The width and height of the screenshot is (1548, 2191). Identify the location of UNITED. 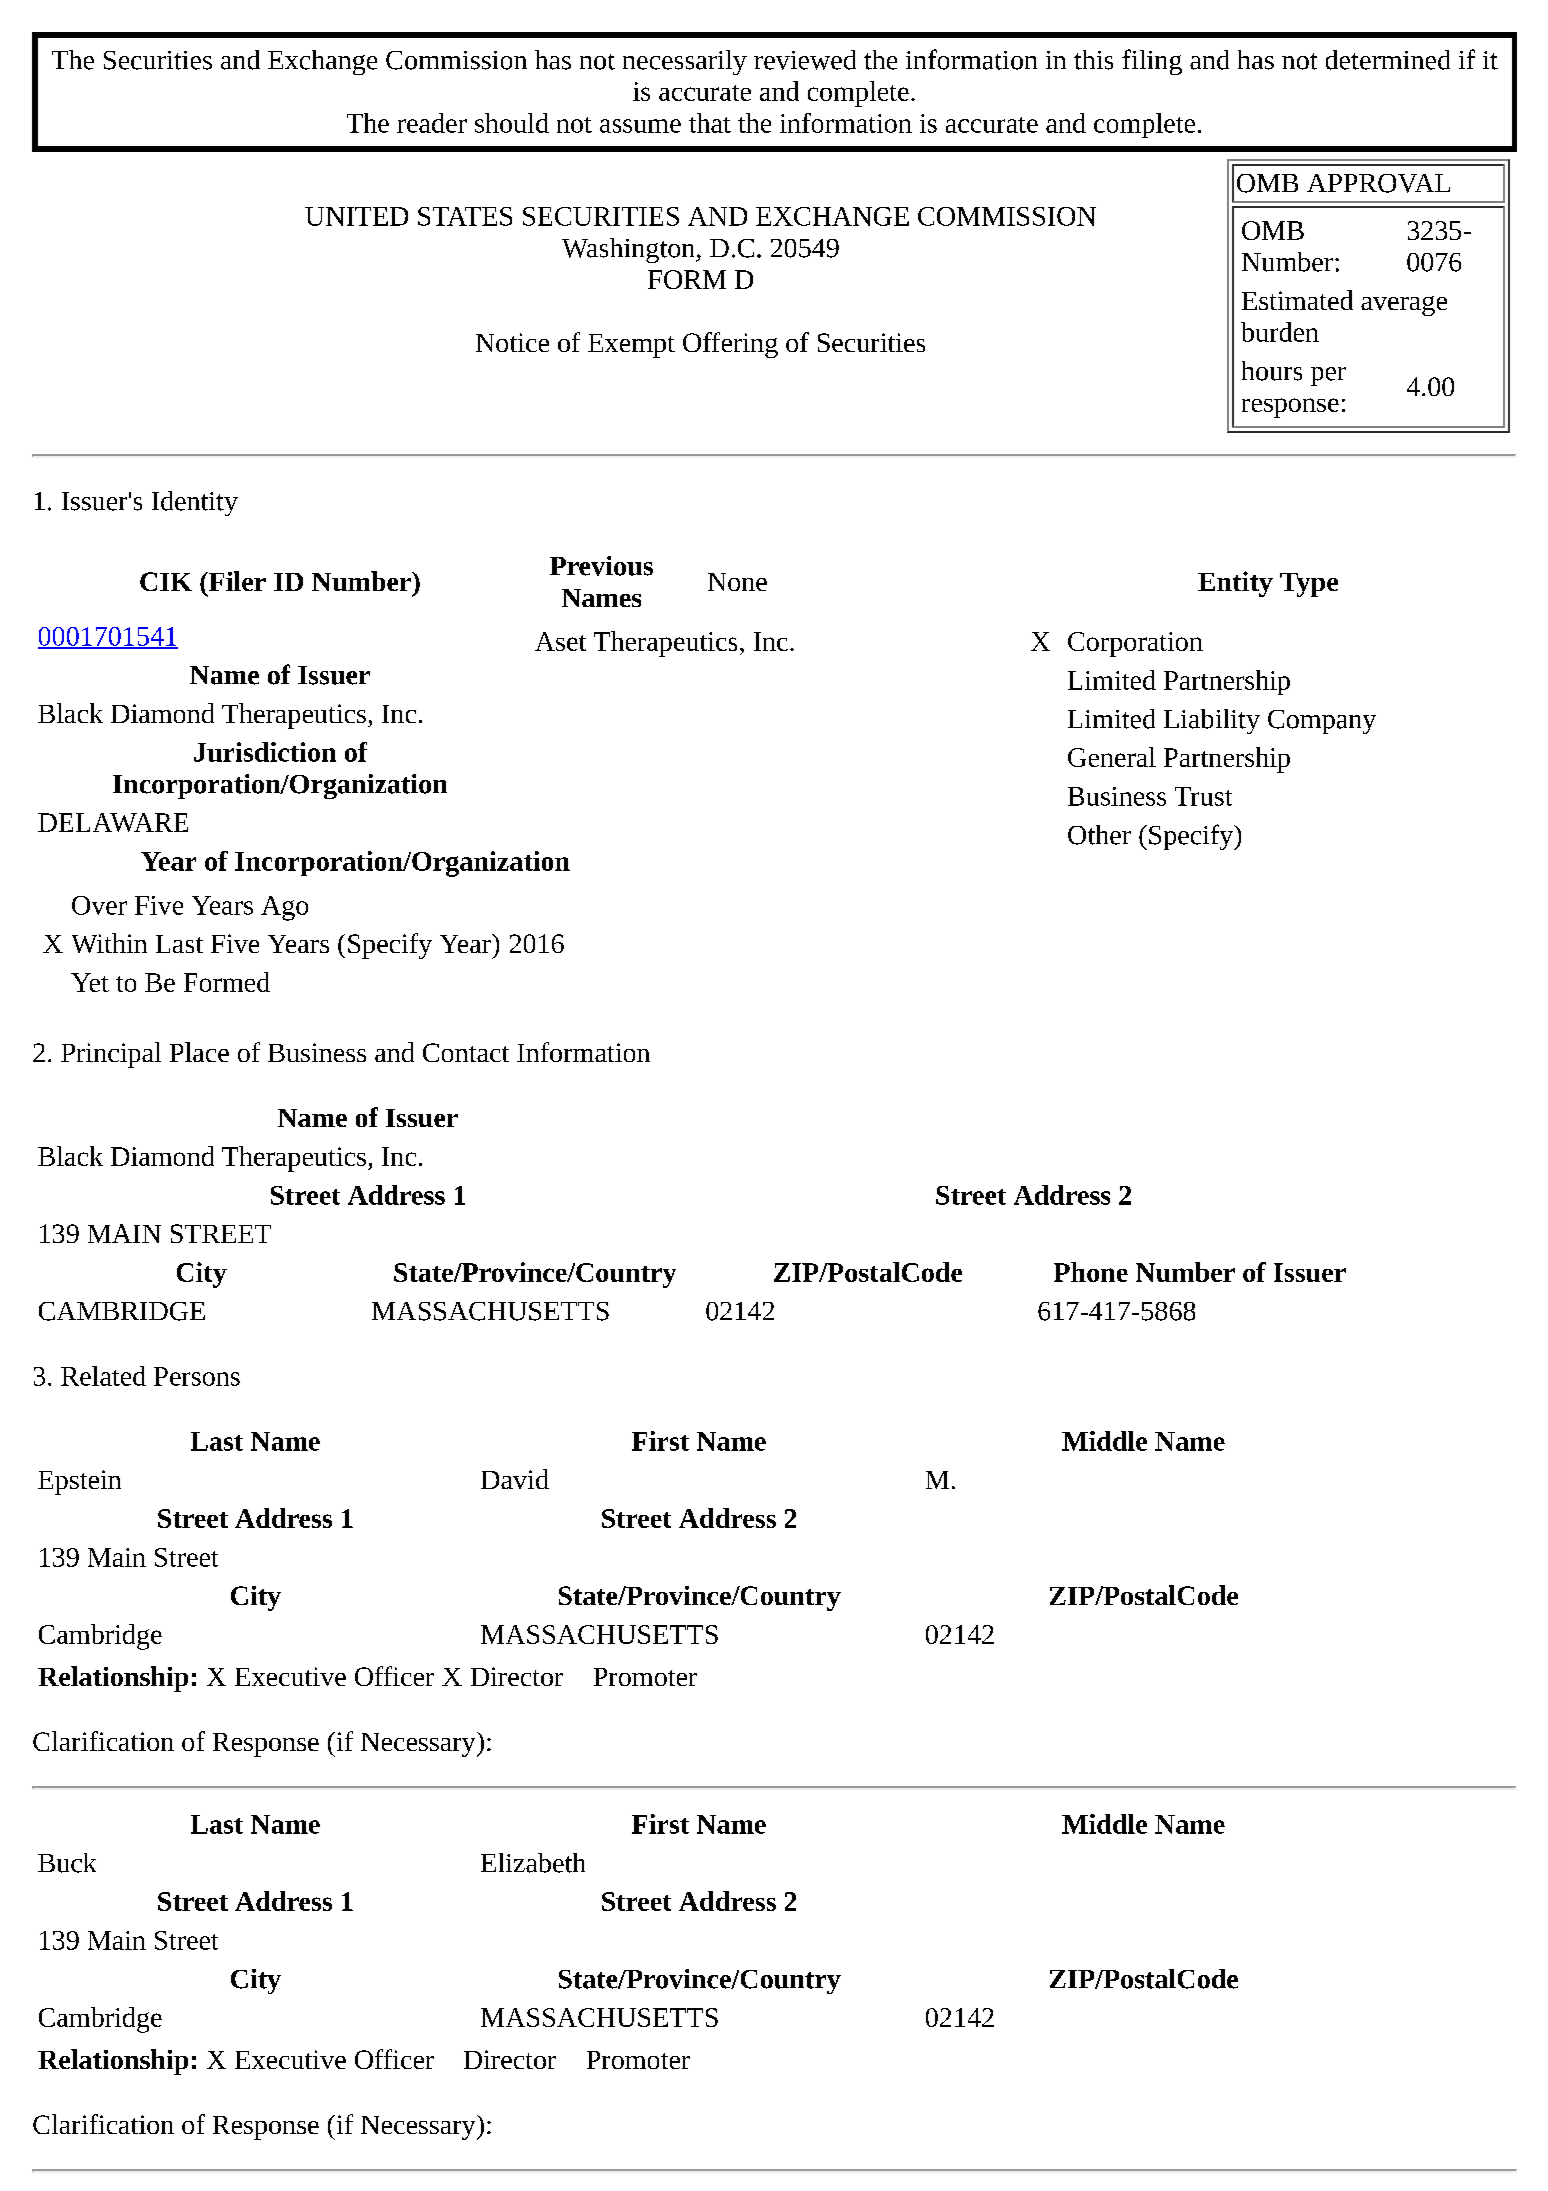
(356, 216).
